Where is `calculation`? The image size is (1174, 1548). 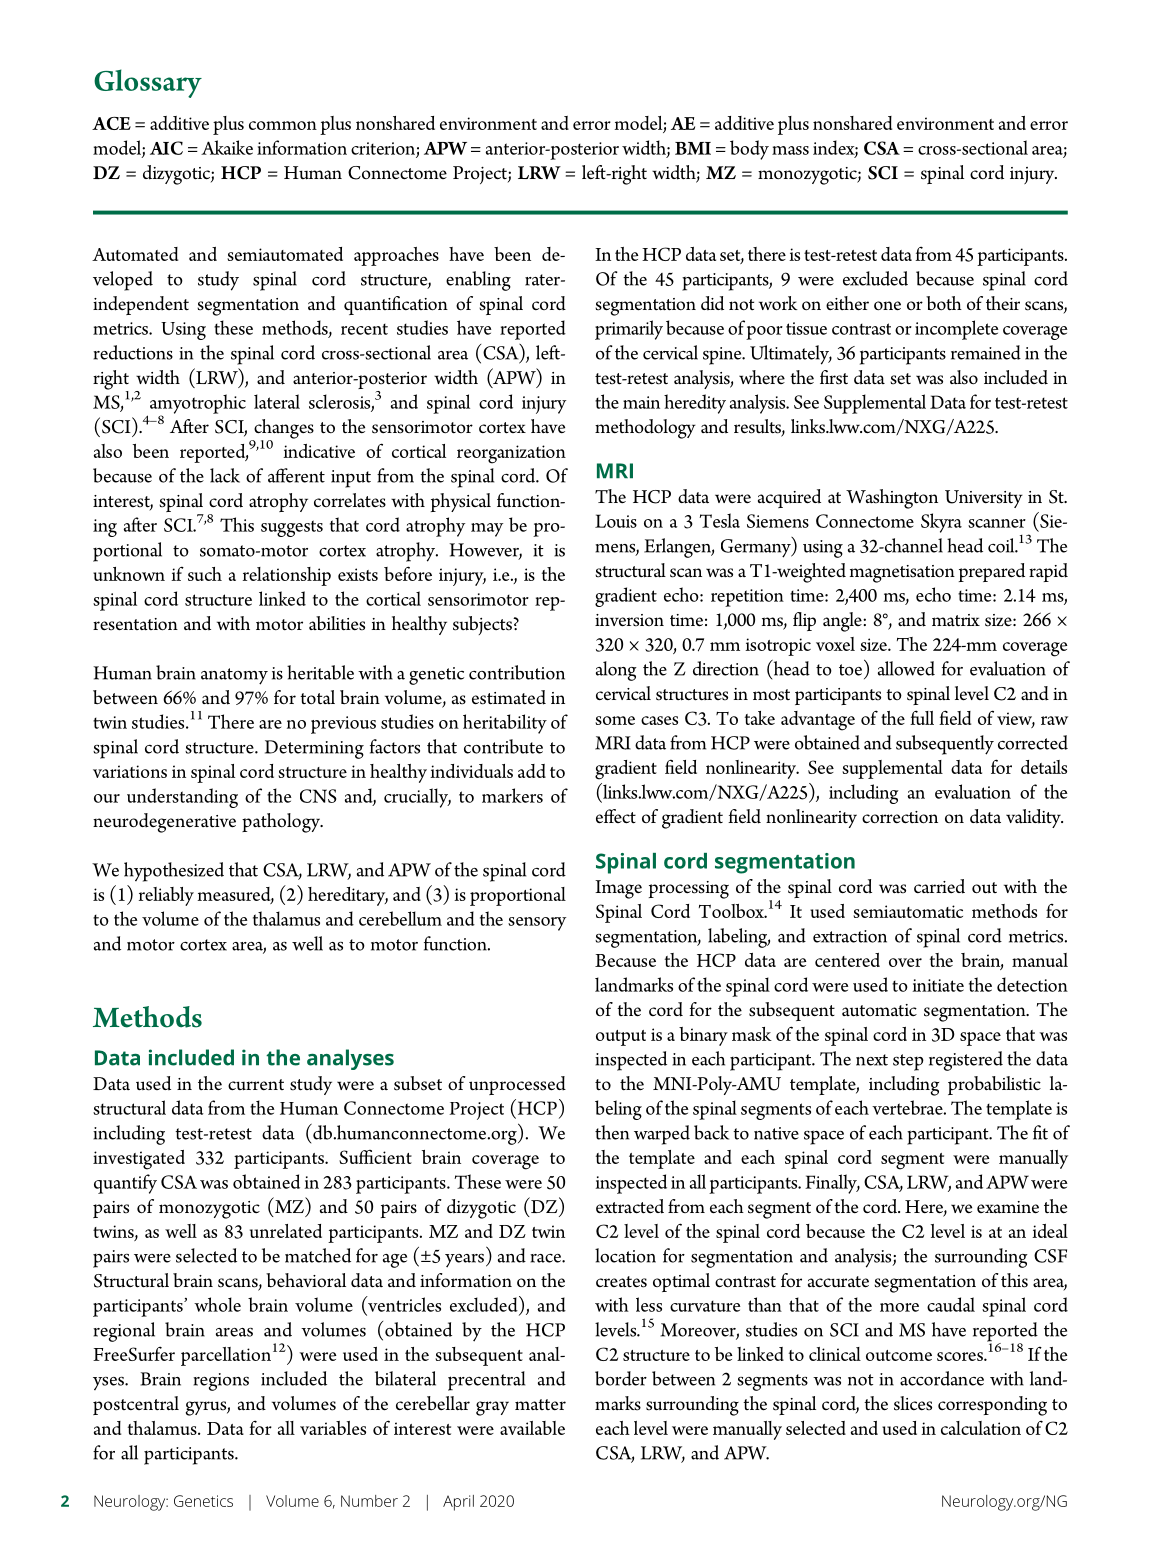 calculation is located at coordinates (981, 1428).
